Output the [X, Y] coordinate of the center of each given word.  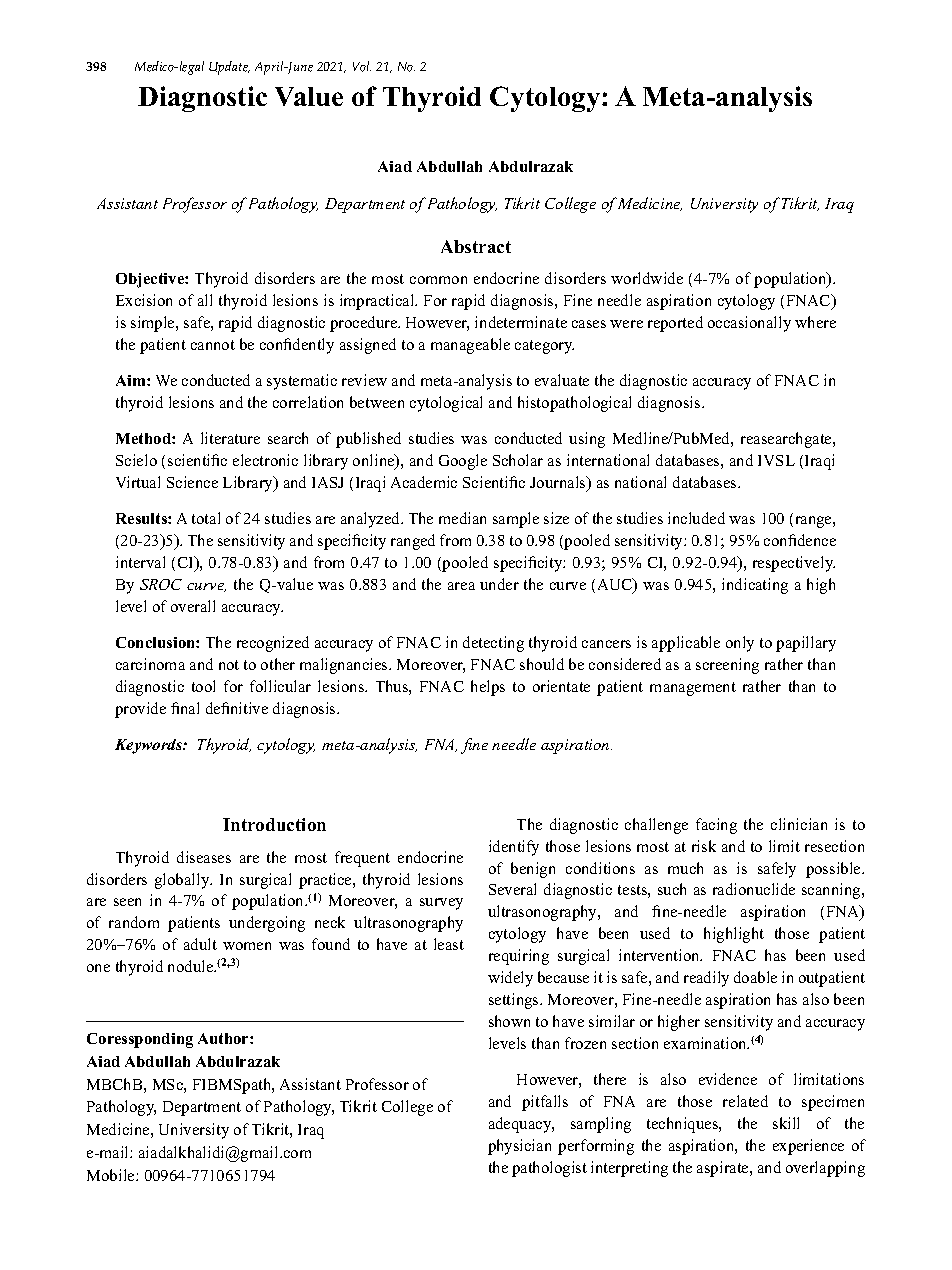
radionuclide [754, 889]
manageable [470, 346]
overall [193, 606]
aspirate [724, 1169]
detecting [493, 644]
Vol [362, 66]
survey [441, 904]
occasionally [749, 324]
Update [229, 68]
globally [183, 881]
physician [519, 1147]
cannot [213, 345]
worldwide [647, 278]
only [740, 644]
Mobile [112, 1175]
